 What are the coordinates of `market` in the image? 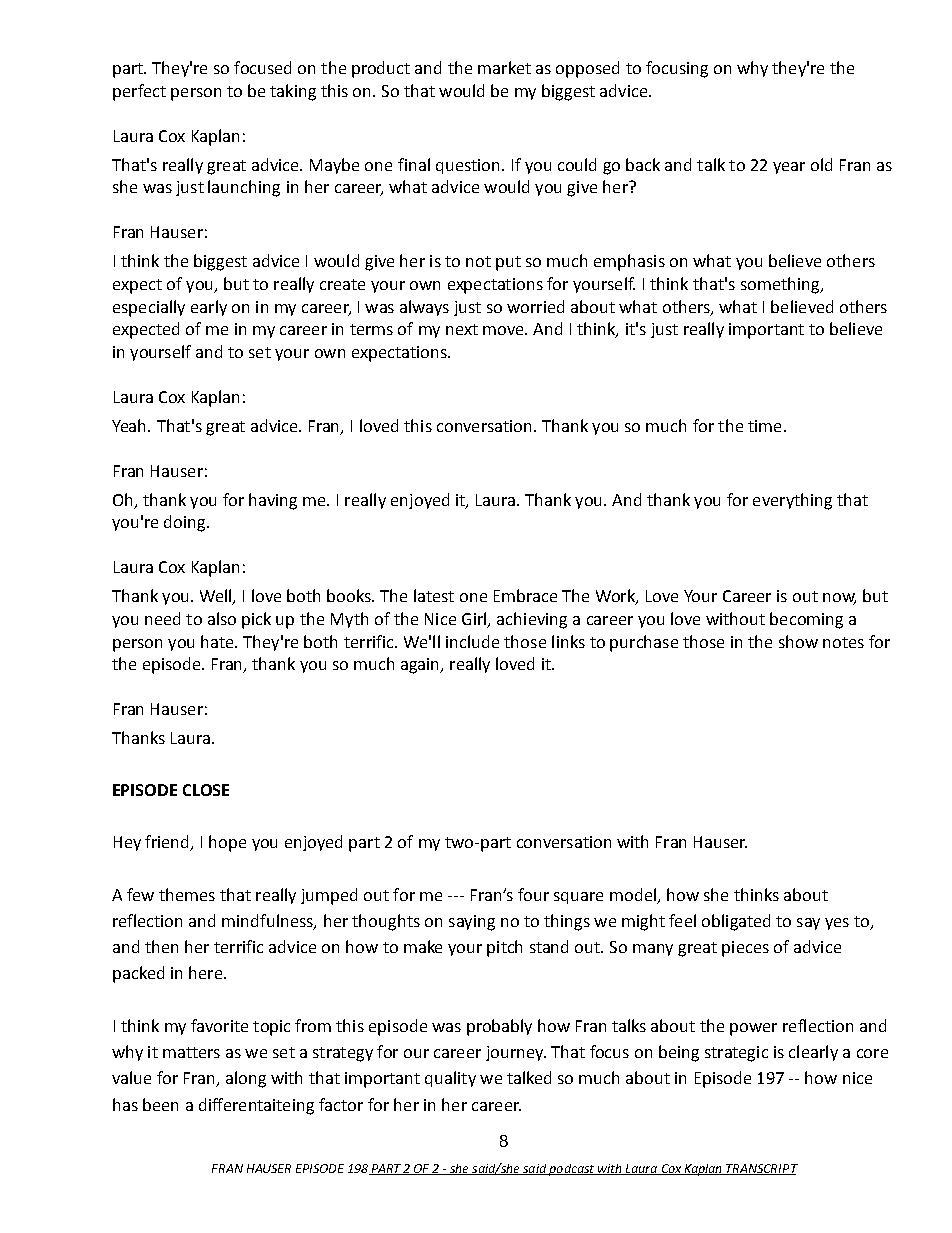 It's located at (504, 67).
